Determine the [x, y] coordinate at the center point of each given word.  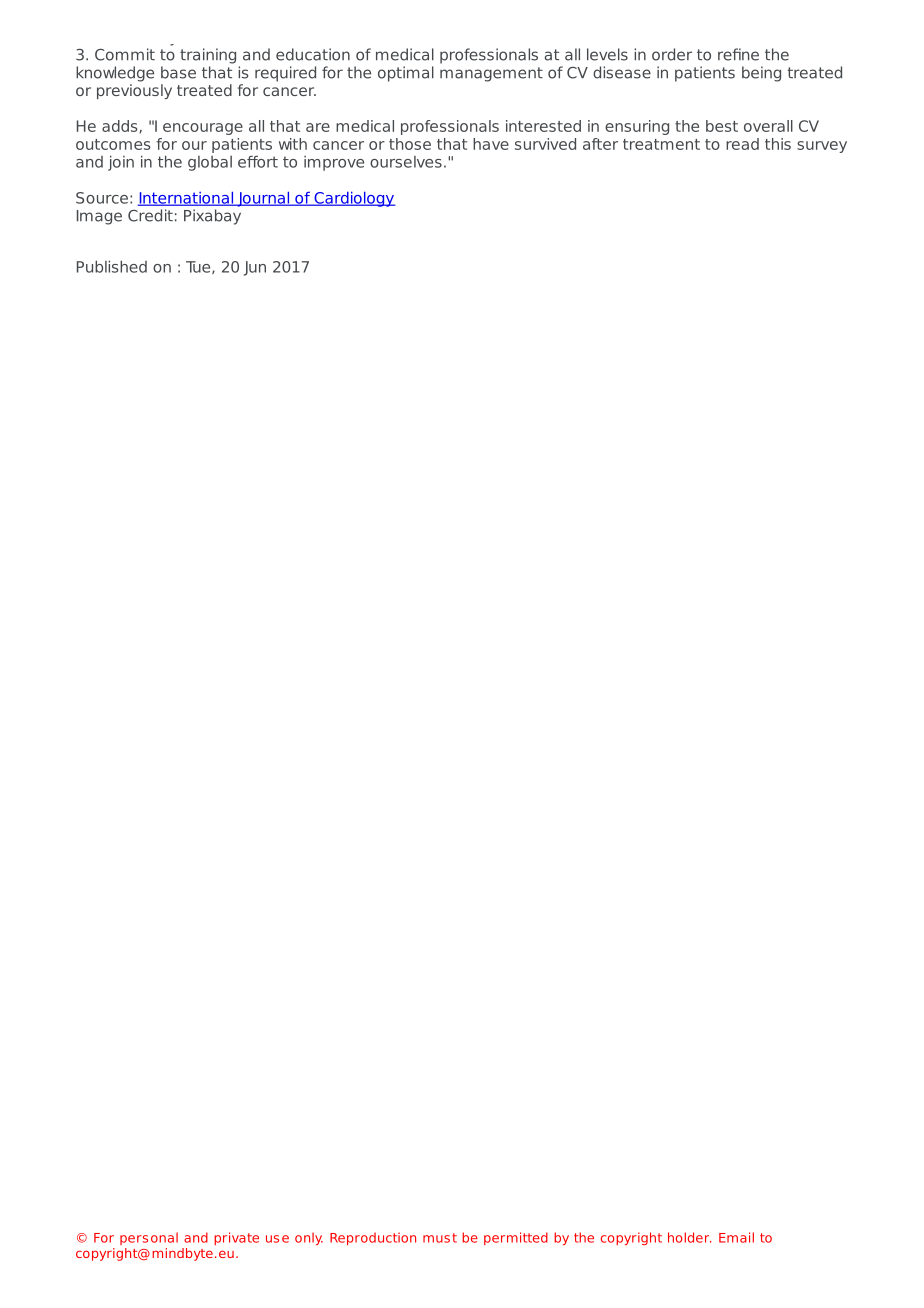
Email [736, 1237]
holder [689, 1237]
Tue [199, 267]
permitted [516, 1238]
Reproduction [373, 1238]
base [178, 72]
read [742, 144]
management [491, 74]
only [309, 1238]
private [236, 1238]
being [761, 74]
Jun [255, 268]
